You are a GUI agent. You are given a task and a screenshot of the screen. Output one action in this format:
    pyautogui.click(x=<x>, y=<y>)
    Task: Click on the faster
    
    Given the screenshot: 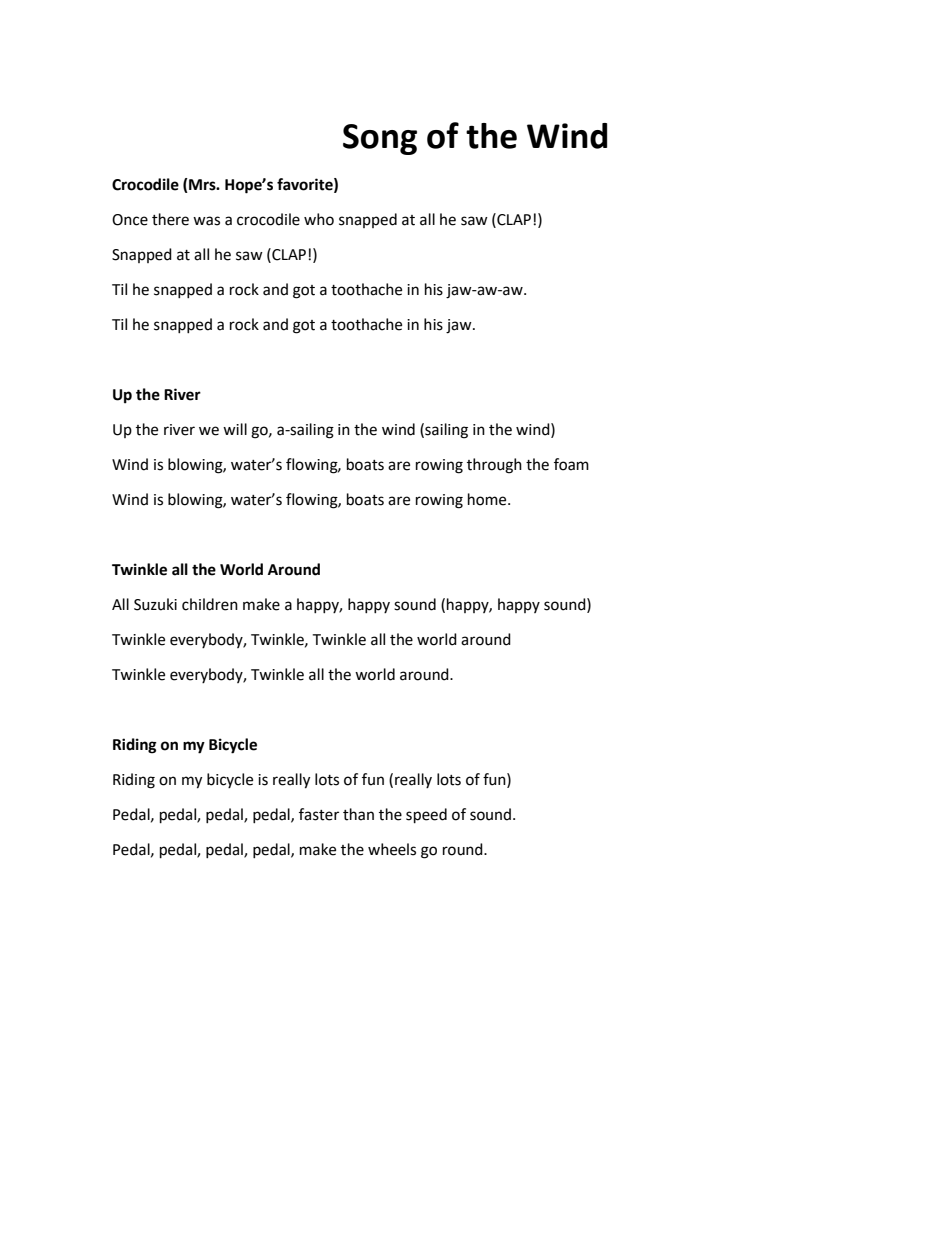 What is the action you would take?
    pyautogui.click(x=319, y=814)
